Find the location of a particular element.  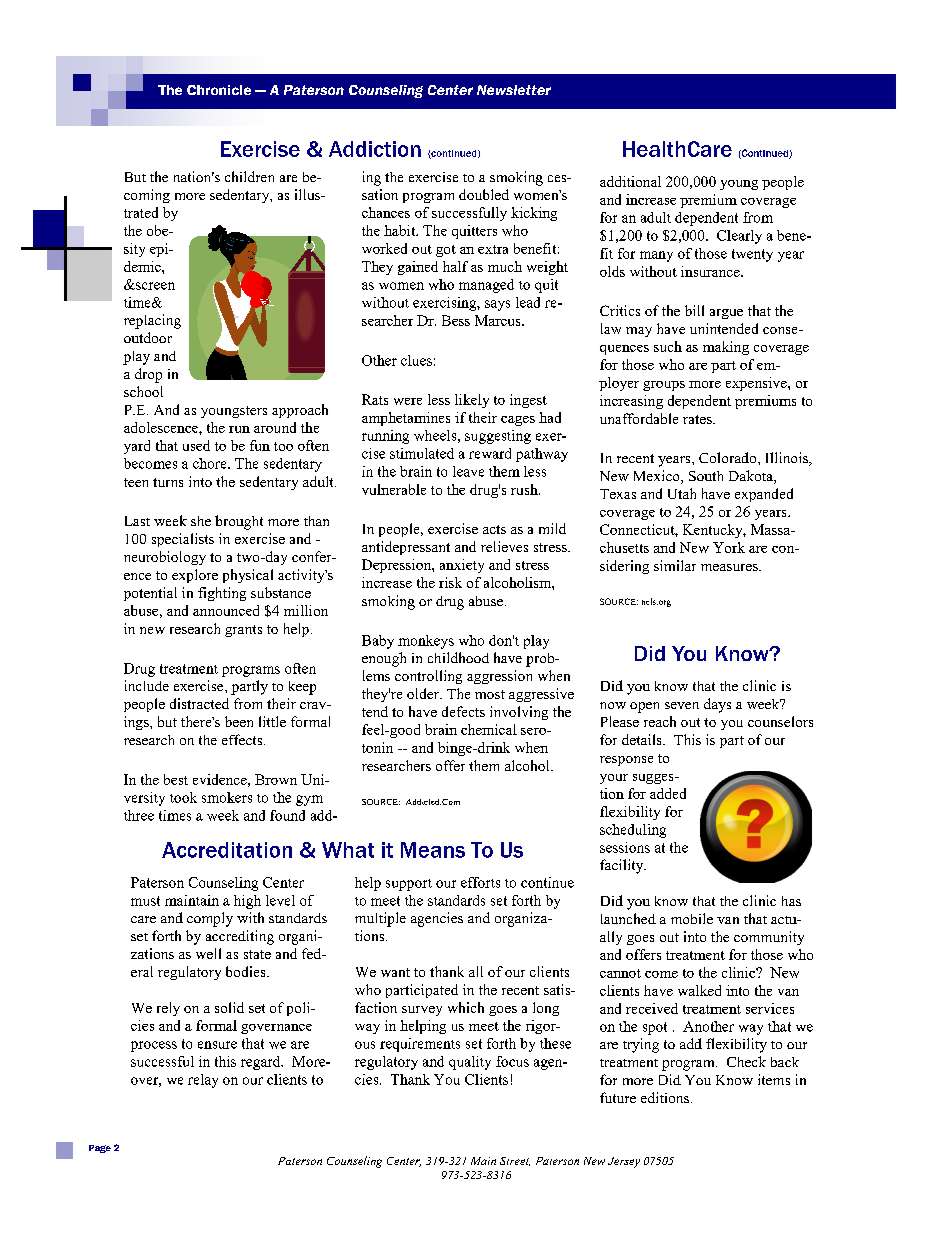

Chronicle is located at coordinates (219, 90).
